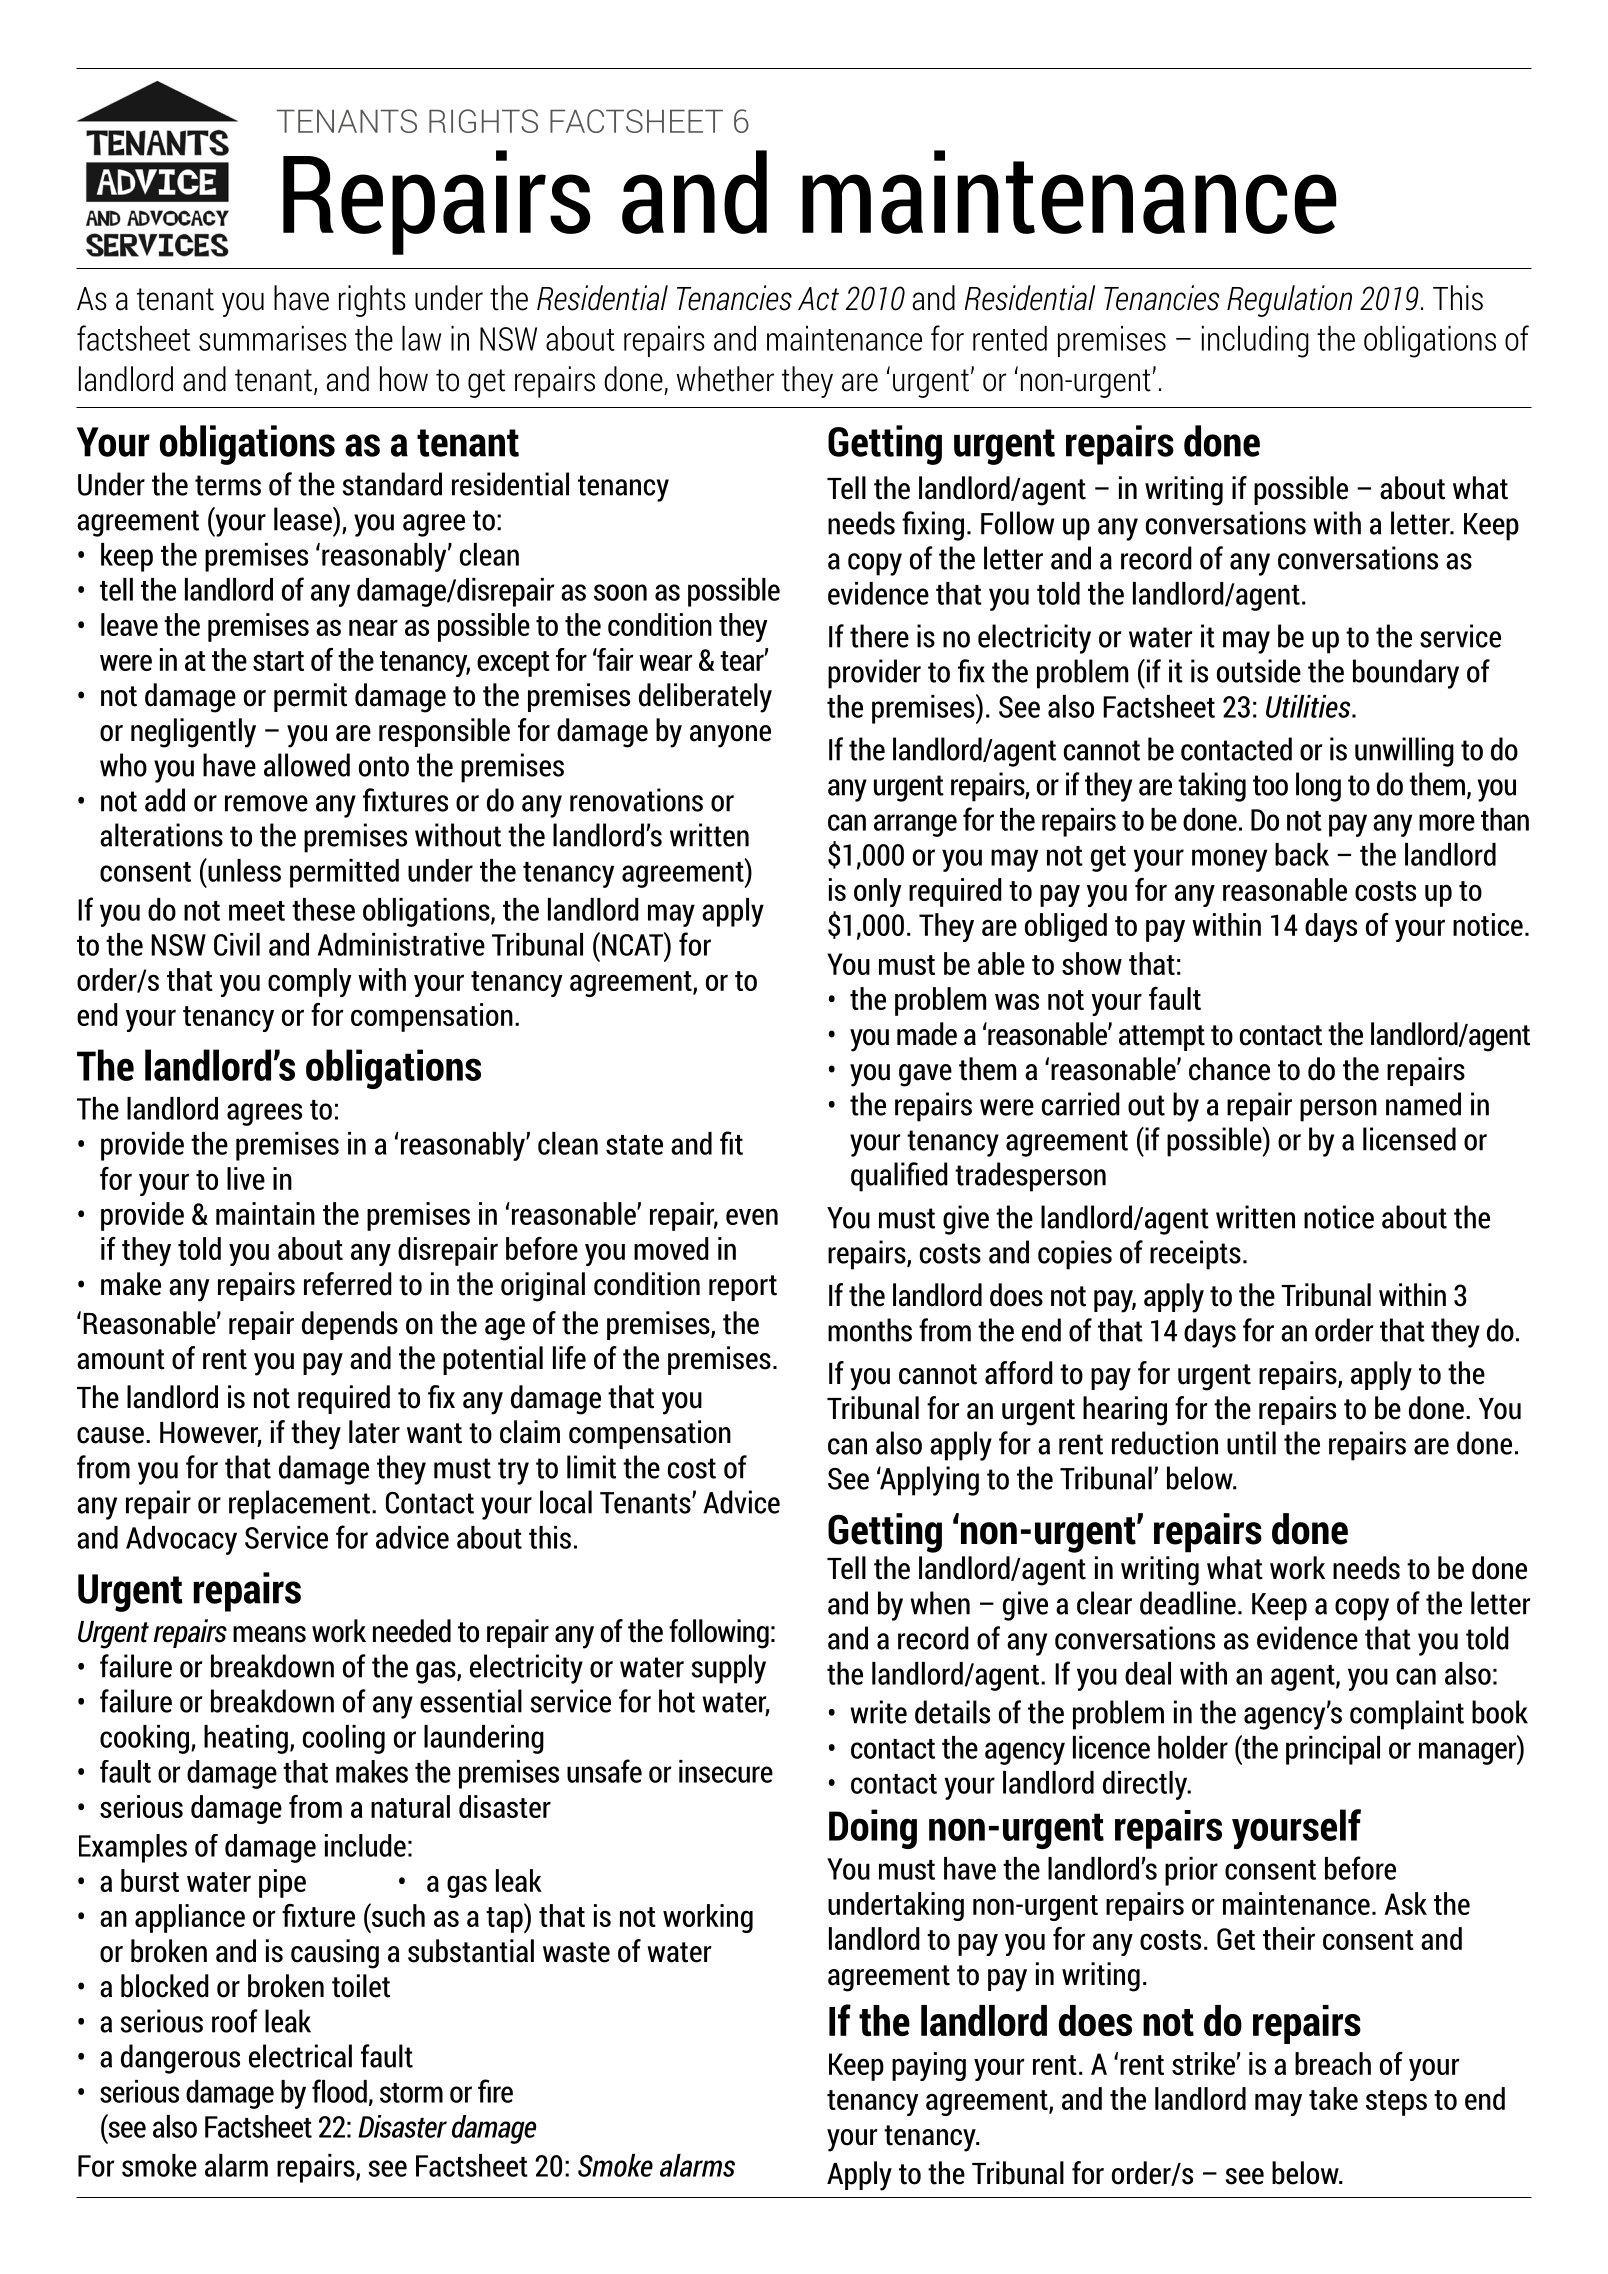 The image size is (1608, 2274). What do you see at coordinates (273, 338) in the screenshot?
I see `summarises` at bounding box center [273, 338].
